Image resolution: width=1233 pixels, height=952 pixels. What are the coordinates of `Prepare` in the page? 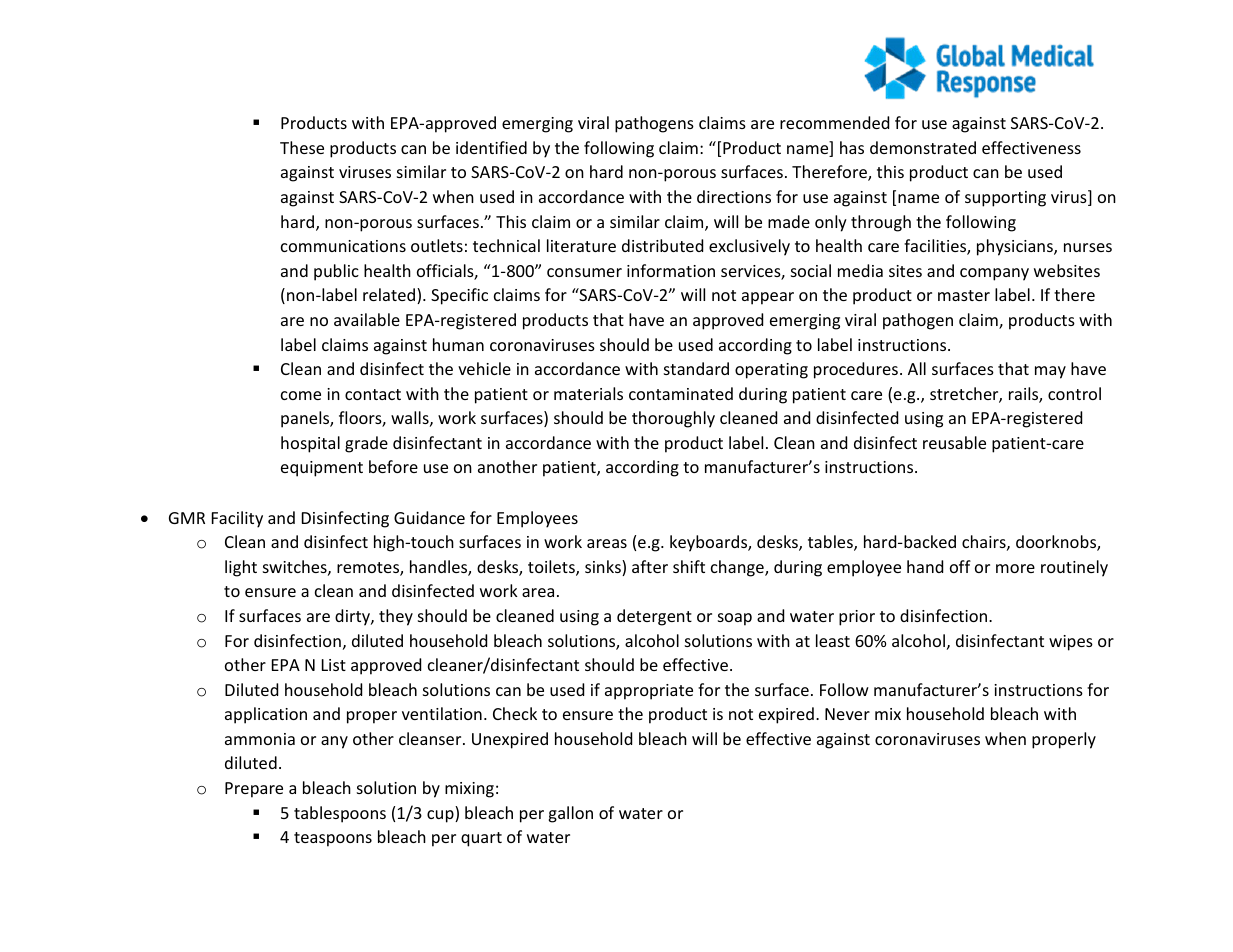 It's located at (254, 790).
